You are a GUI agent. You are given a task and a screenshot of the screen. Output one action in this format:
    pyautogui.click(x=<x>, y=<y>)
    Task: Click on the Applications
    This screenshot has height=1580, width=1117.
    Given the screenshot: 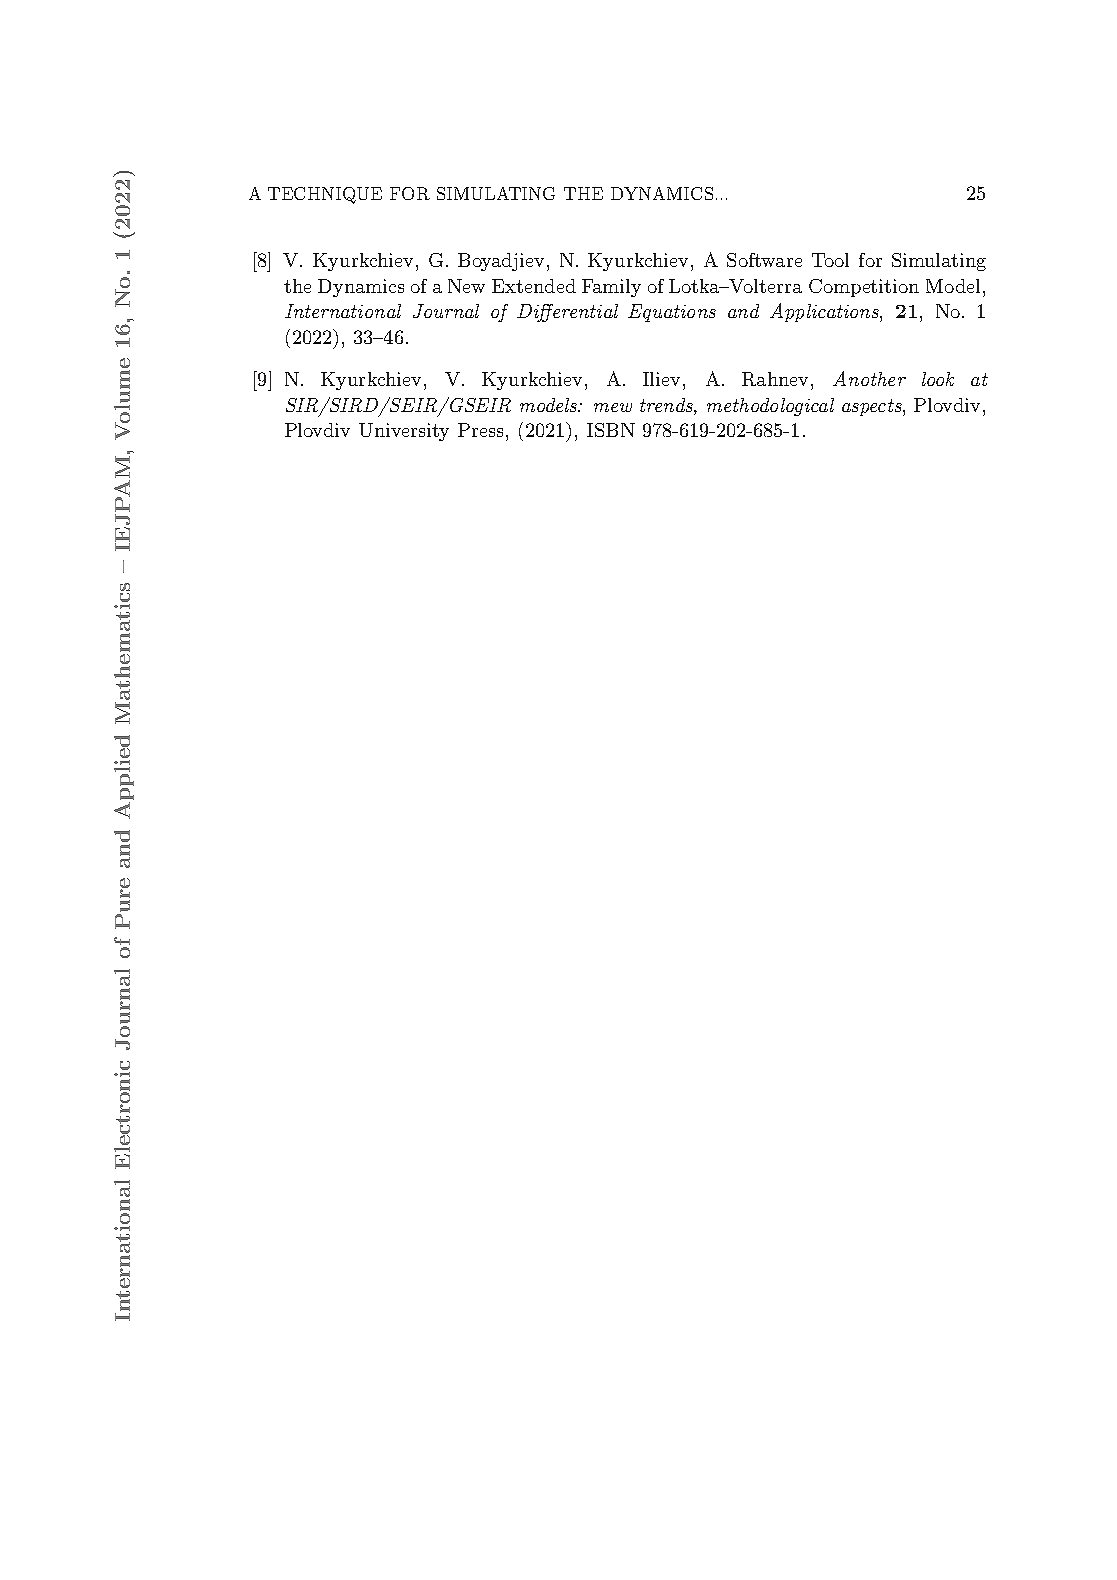 What is the action you would take?
    pyautogui.click(x=825, y=312)
